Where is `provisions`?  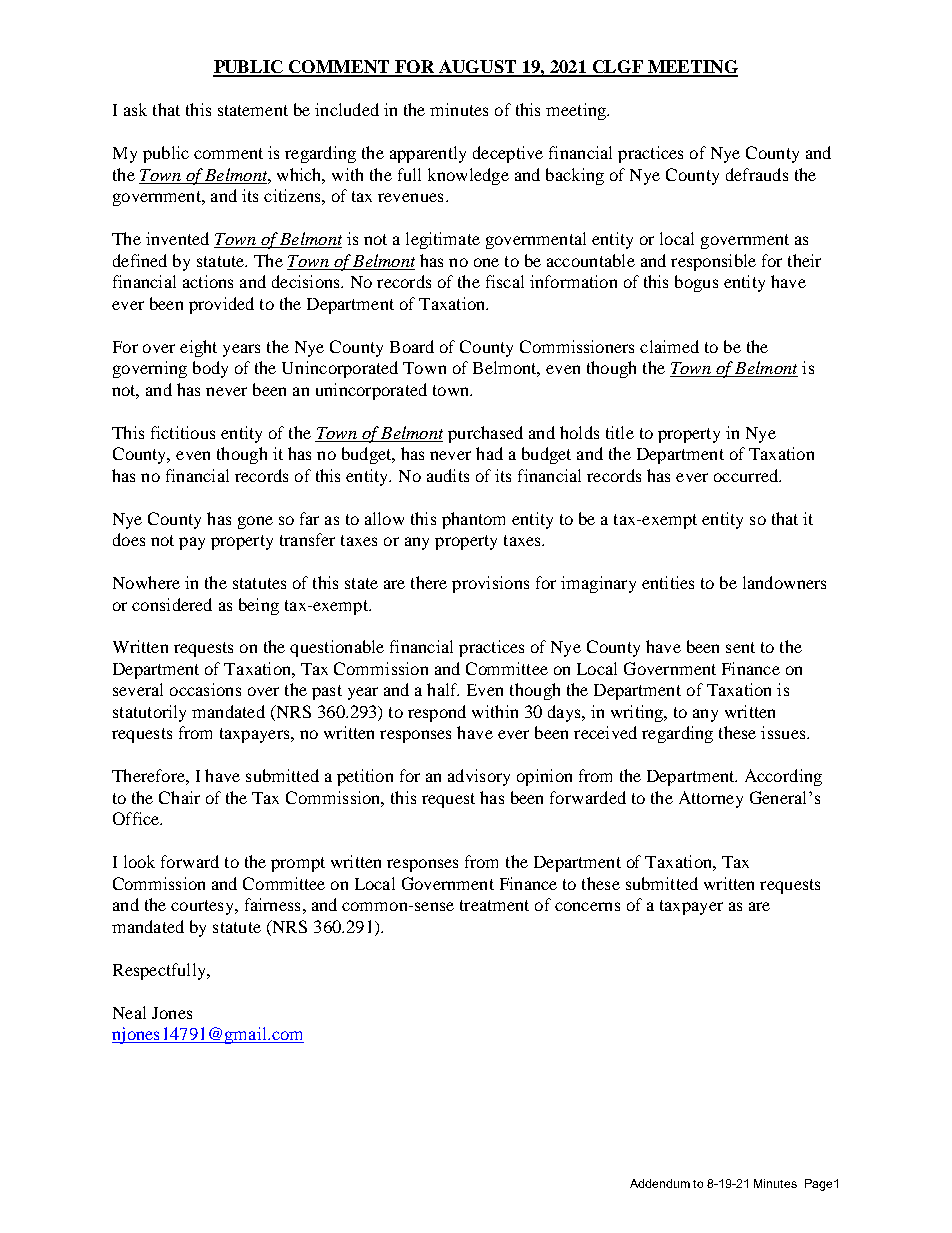
provisions is located at coordinates (490, 584).
